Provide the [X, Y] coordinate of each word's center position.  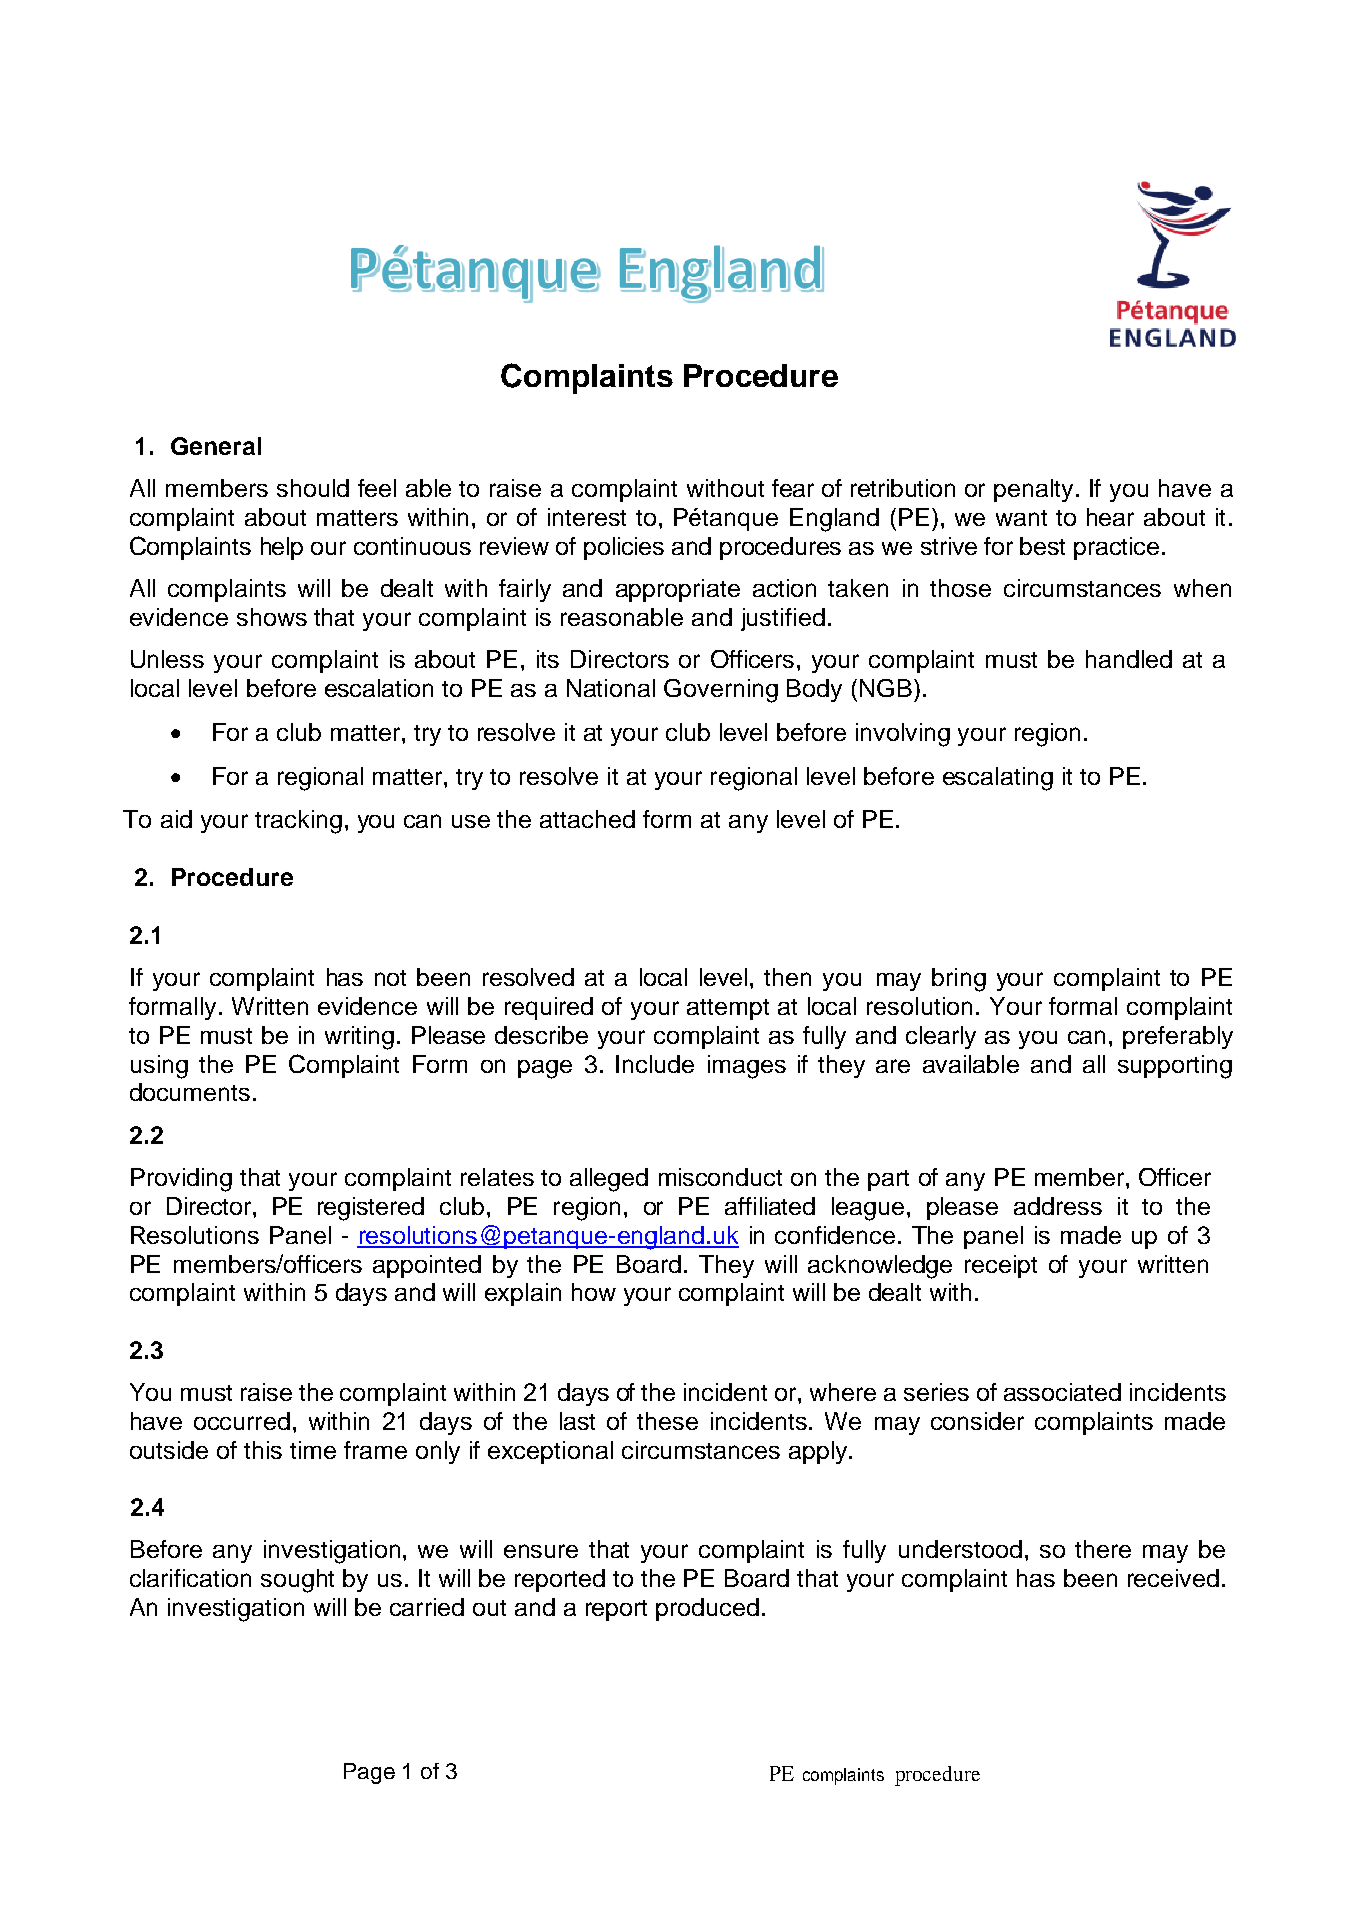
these [667, 1421]
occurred [242, 1421]
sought [297, 1581]
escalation [379, 688]
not [390, 978]
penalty [1033, 490]
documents [190, 1092]
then [787, 977]
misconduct [720, 1177]
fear [793, 488]
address [1058, 1206]
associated [1062, 1392]
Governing [721, 691]
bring [959, 980]
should [313, 488]
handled [1129, 659]
